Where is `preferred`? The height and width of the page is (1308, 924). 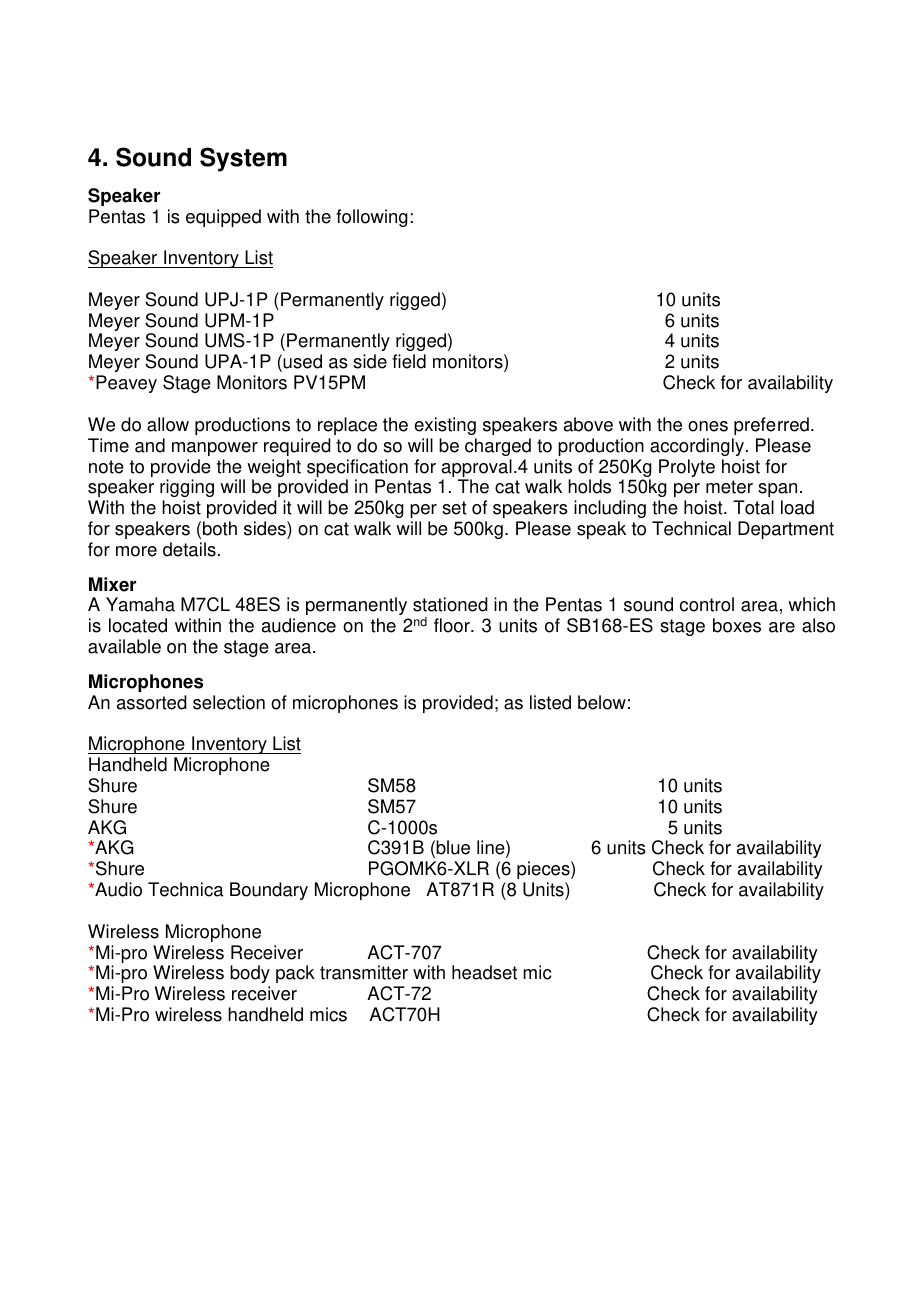
preferred is located at coordinates (771, 426).
